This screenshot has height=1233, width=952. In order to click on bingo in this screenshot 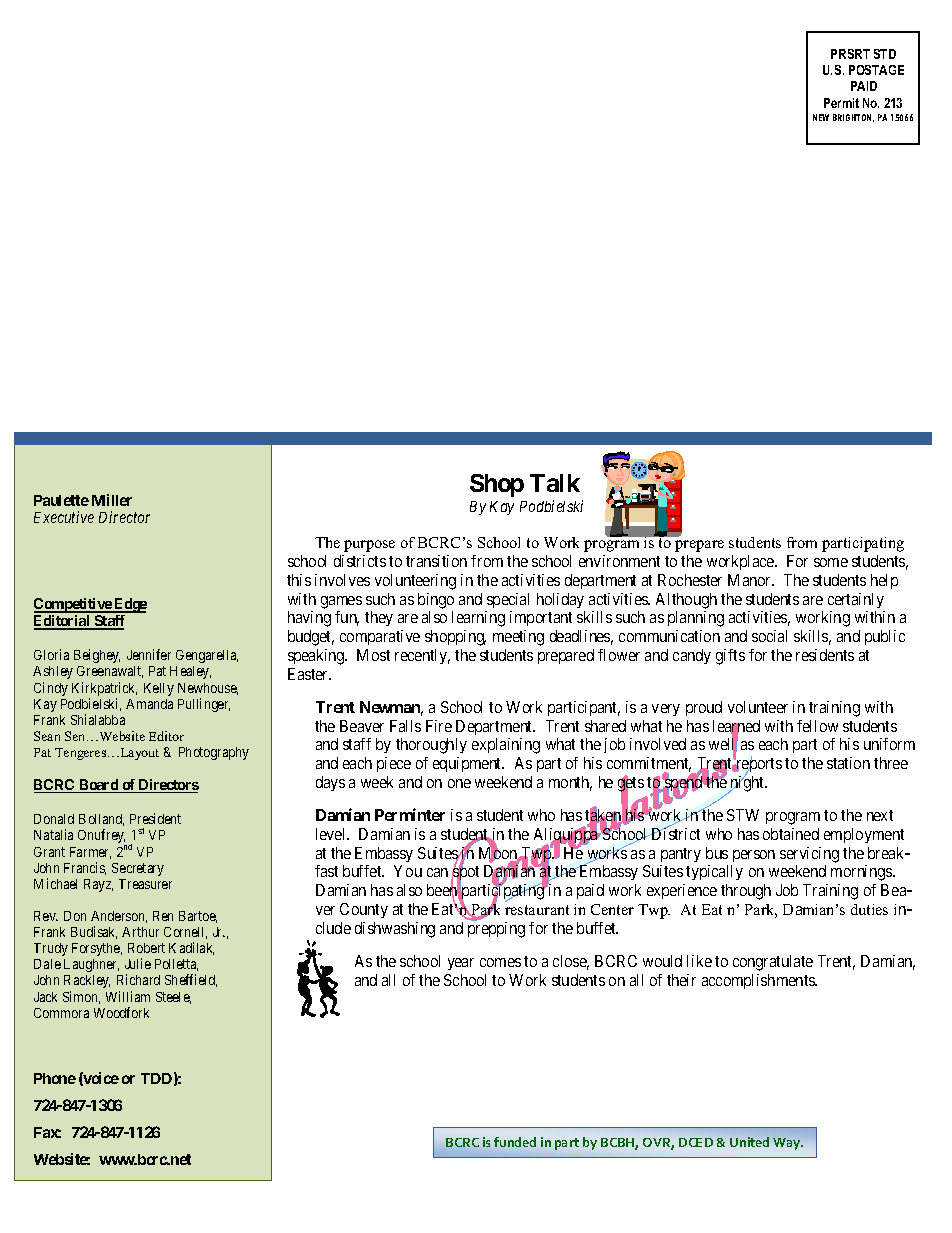, I will do `click(436, 601)`.
